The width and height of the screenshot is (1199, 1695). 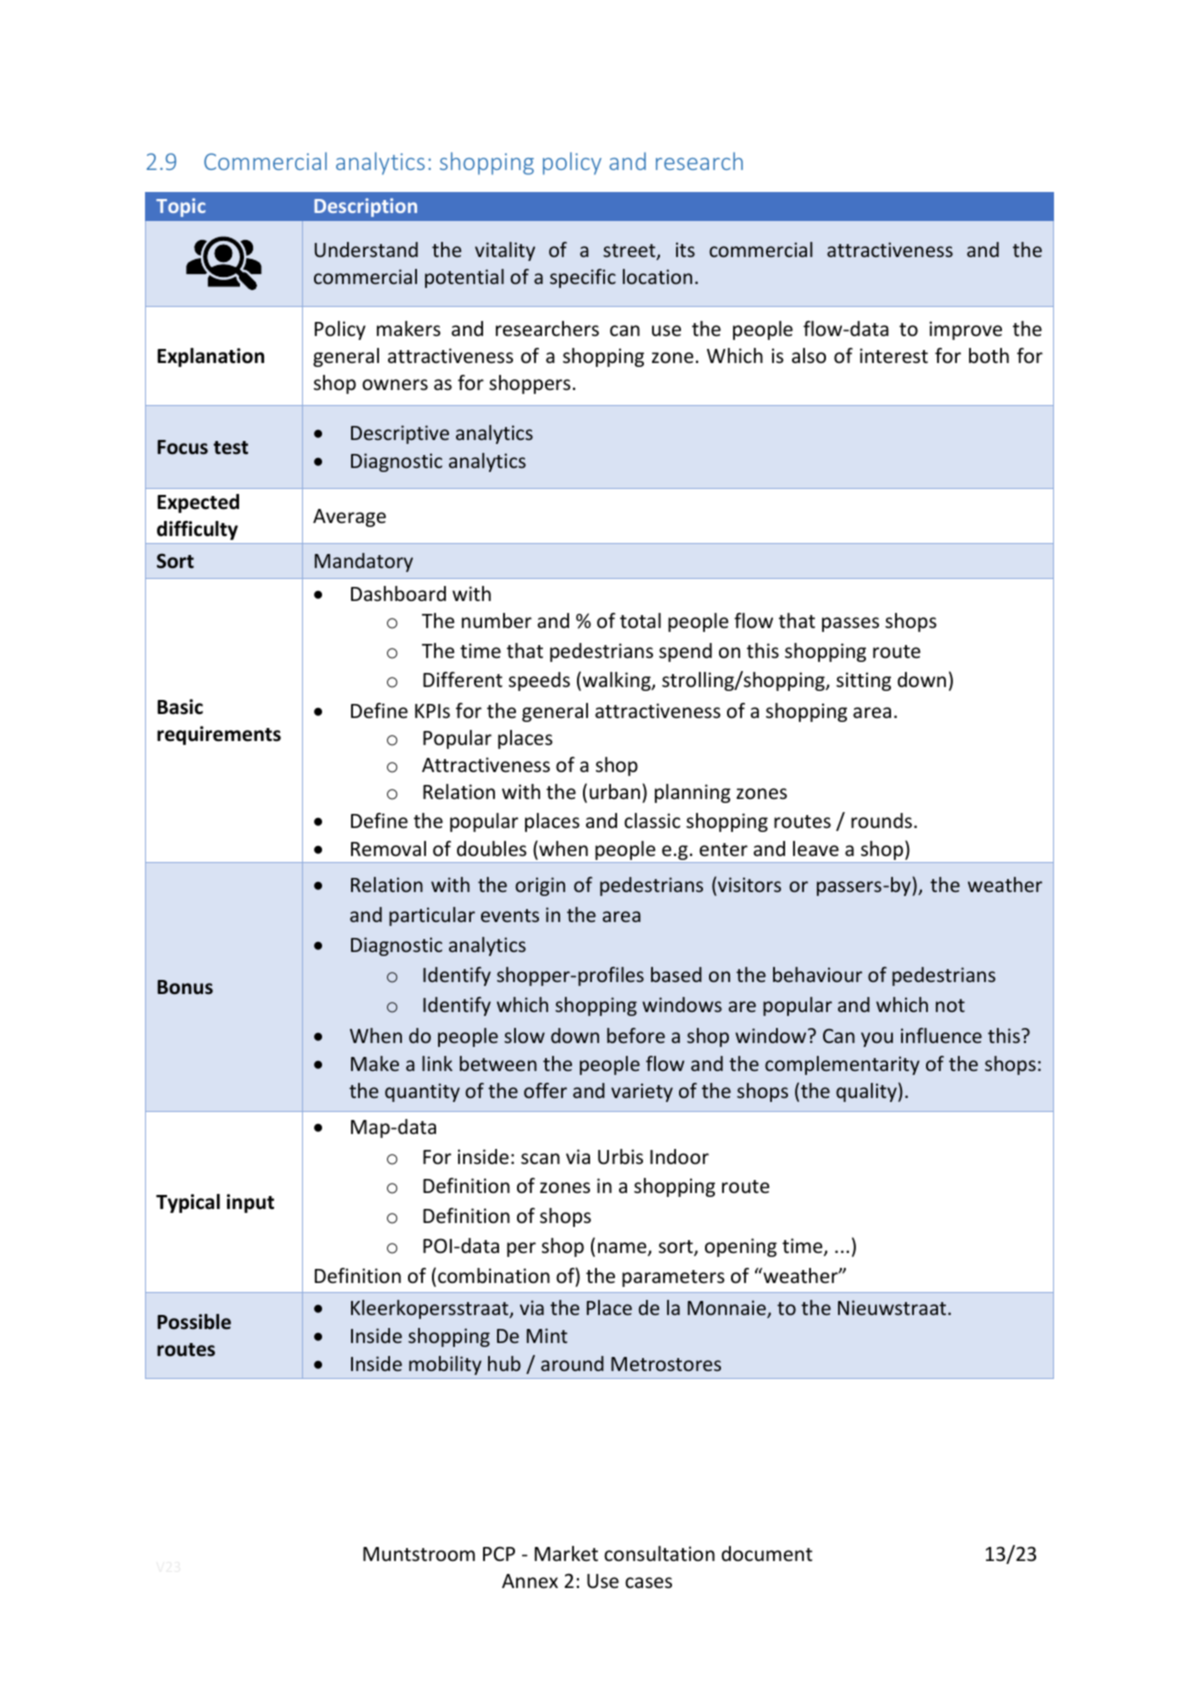 I want to click on specific, so click(x=583, y=278).
